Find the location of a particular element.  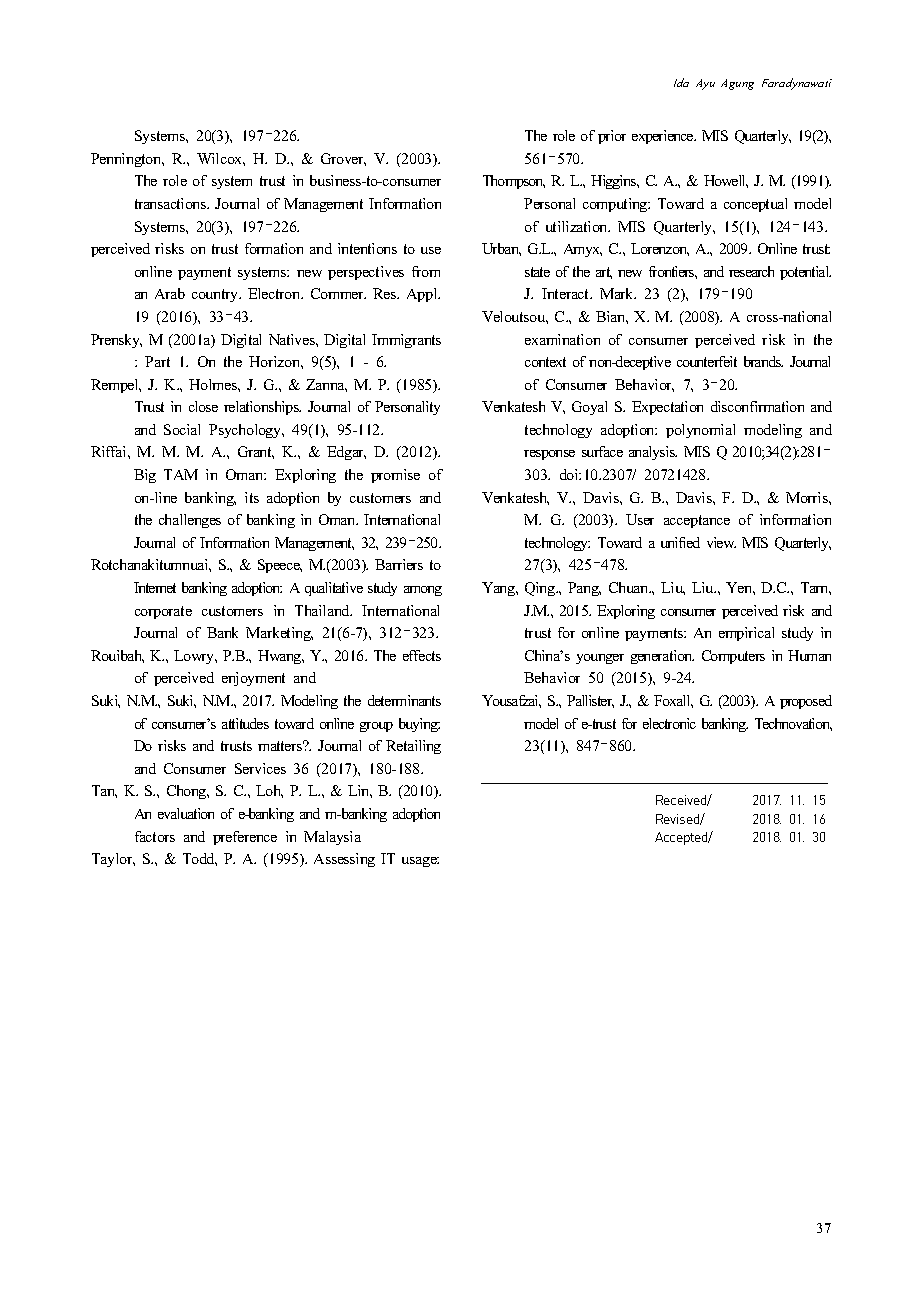

evaluation is located at coordinates (186, 813).
